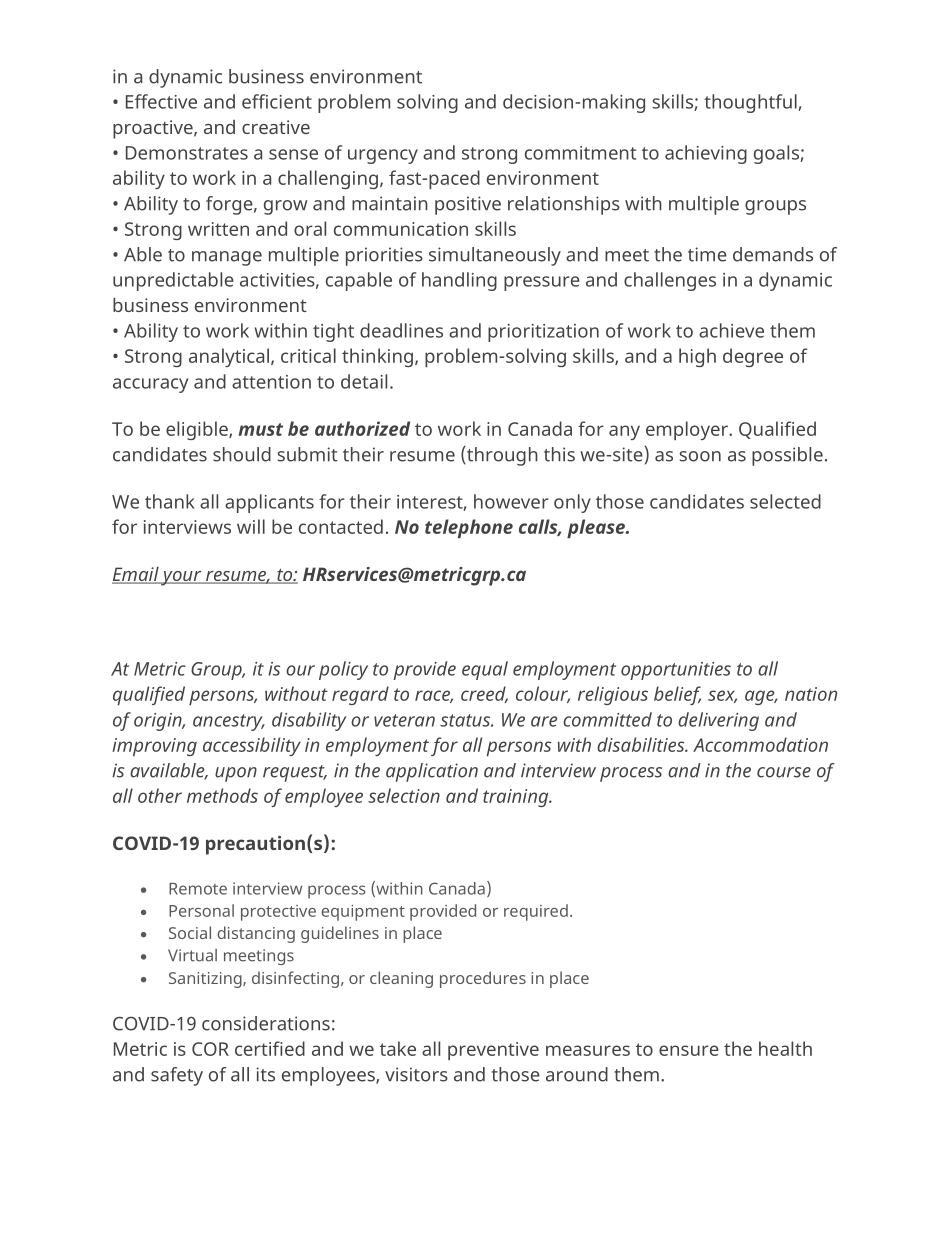  What do you see at coordinates (493, 1051) in the image?
I see `preventive` at bounding box center [493, 1051].
